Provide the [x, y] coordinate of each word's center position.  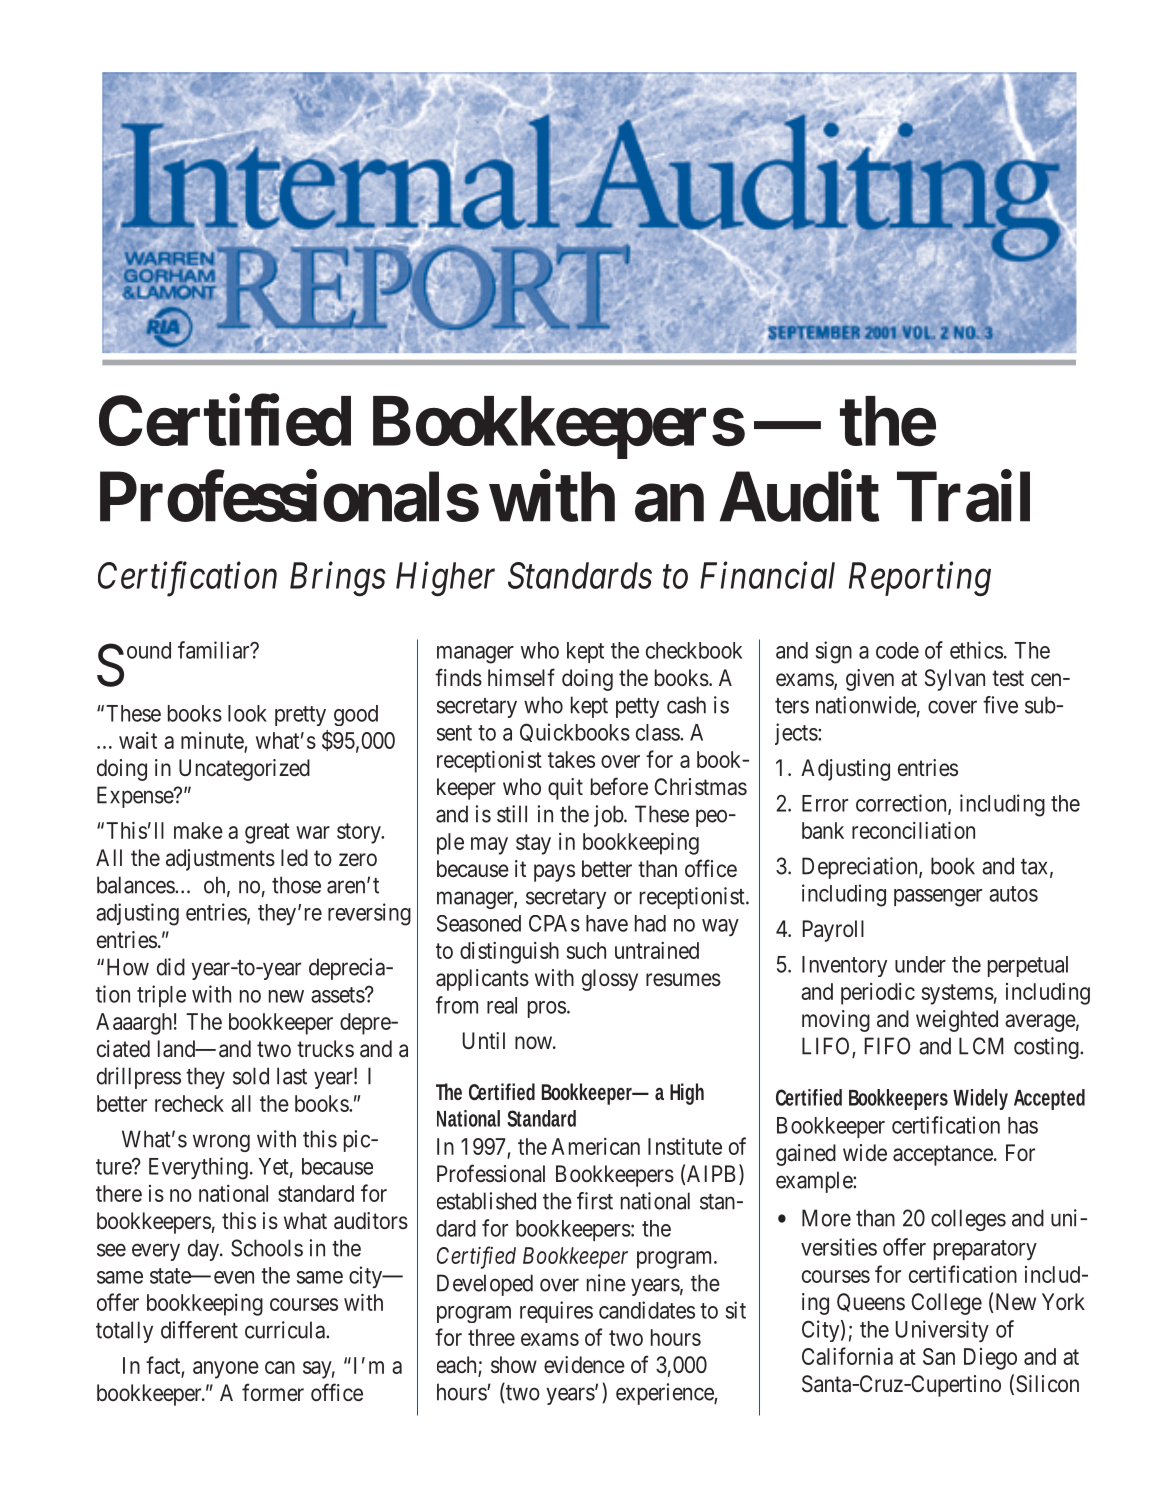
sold [251, 1076]
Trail [963, 497]
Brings [338, 580]
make [198, 830]
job [609, 816]
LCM [981, 1046]
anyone [226, 1370]
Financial [767, 575]
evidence [584, 1364]
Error [825, 803]
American [595, 1146]
